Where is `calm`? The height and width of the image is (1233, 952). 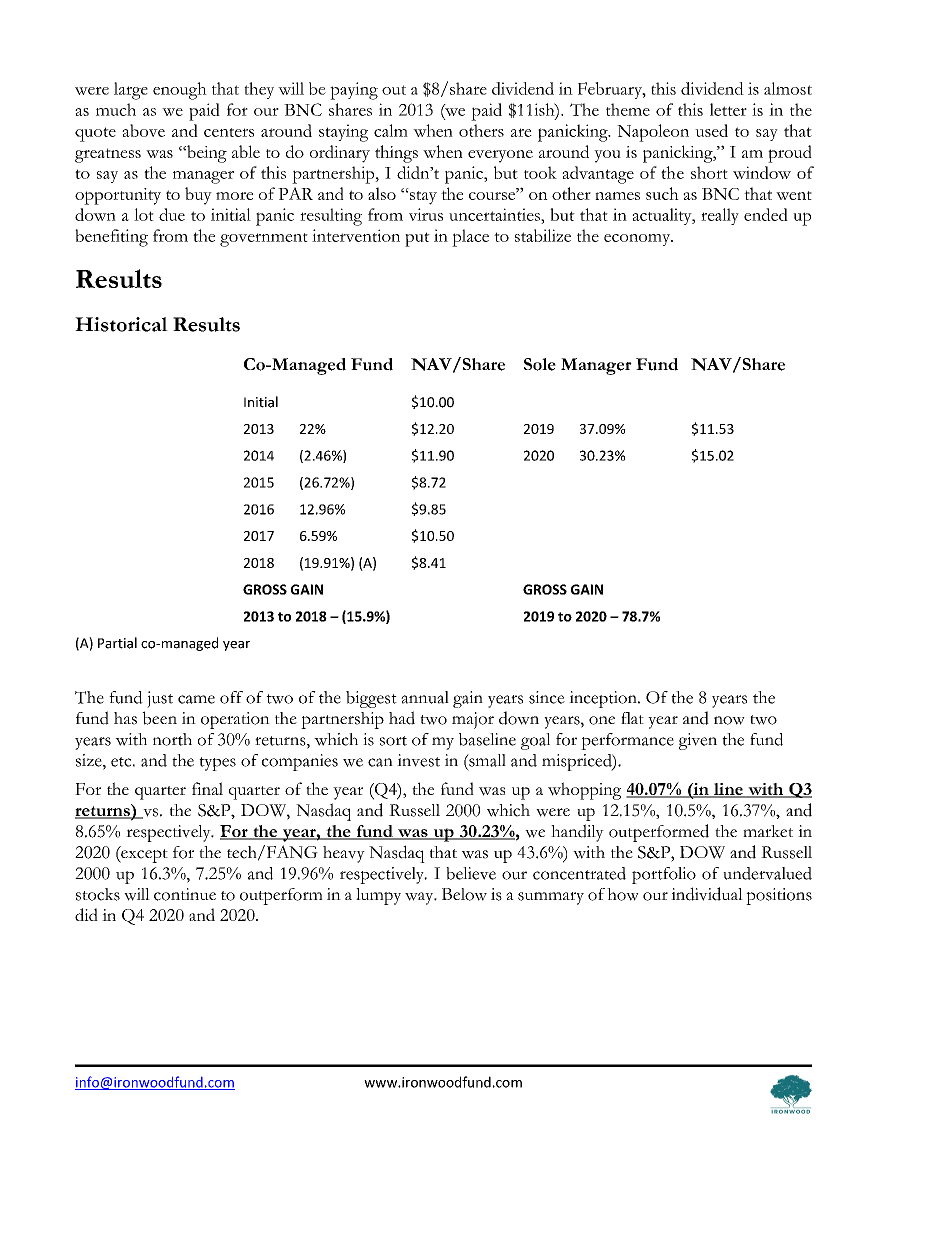
calm is located at coordinates (391, 130).
